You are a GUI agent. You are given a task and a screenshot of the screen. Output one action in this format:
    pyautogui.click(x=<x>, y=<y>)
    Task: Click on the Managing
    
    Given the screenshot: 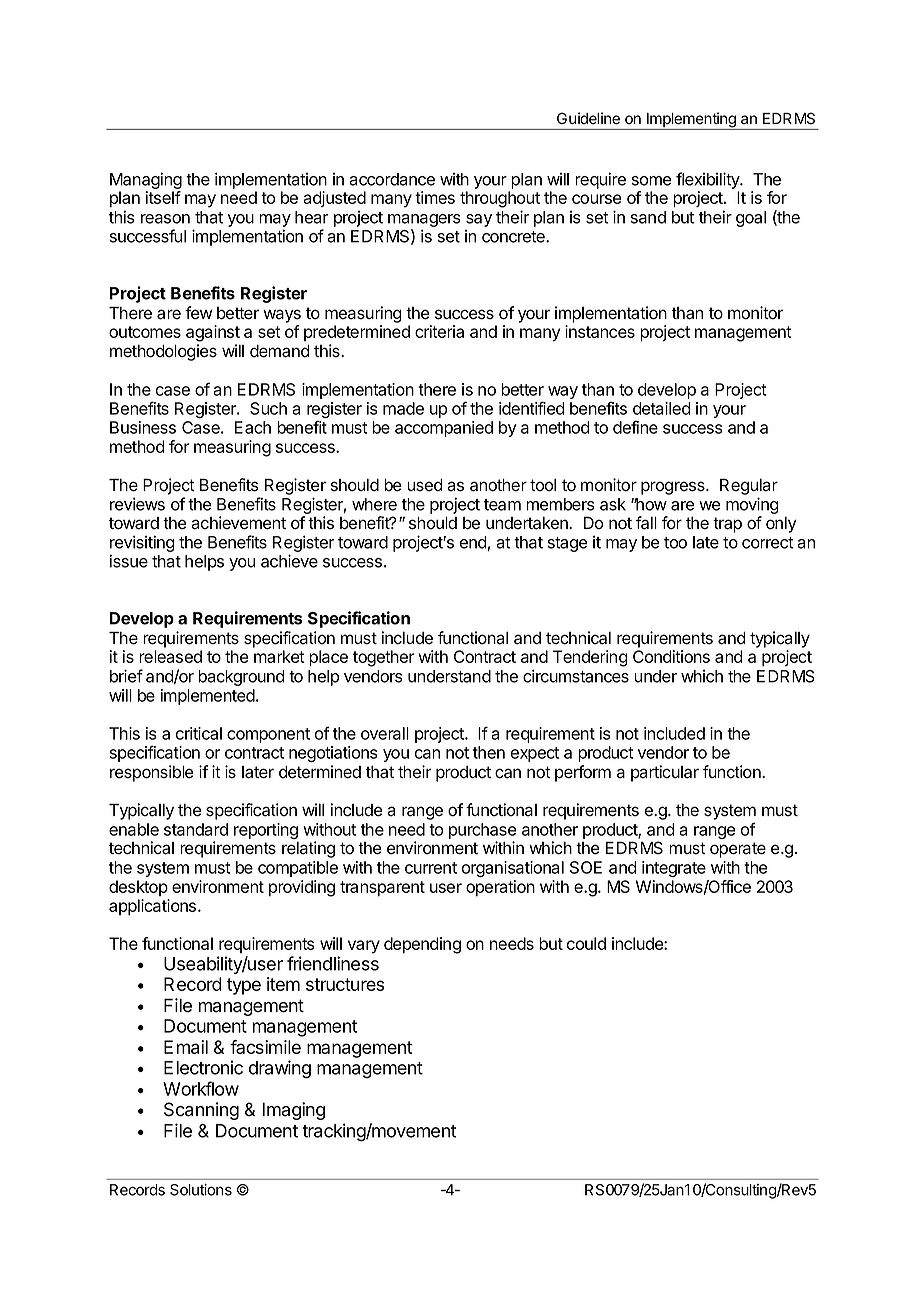 What is the action you would take?
    pyautogui.click(x=146, y=180)
